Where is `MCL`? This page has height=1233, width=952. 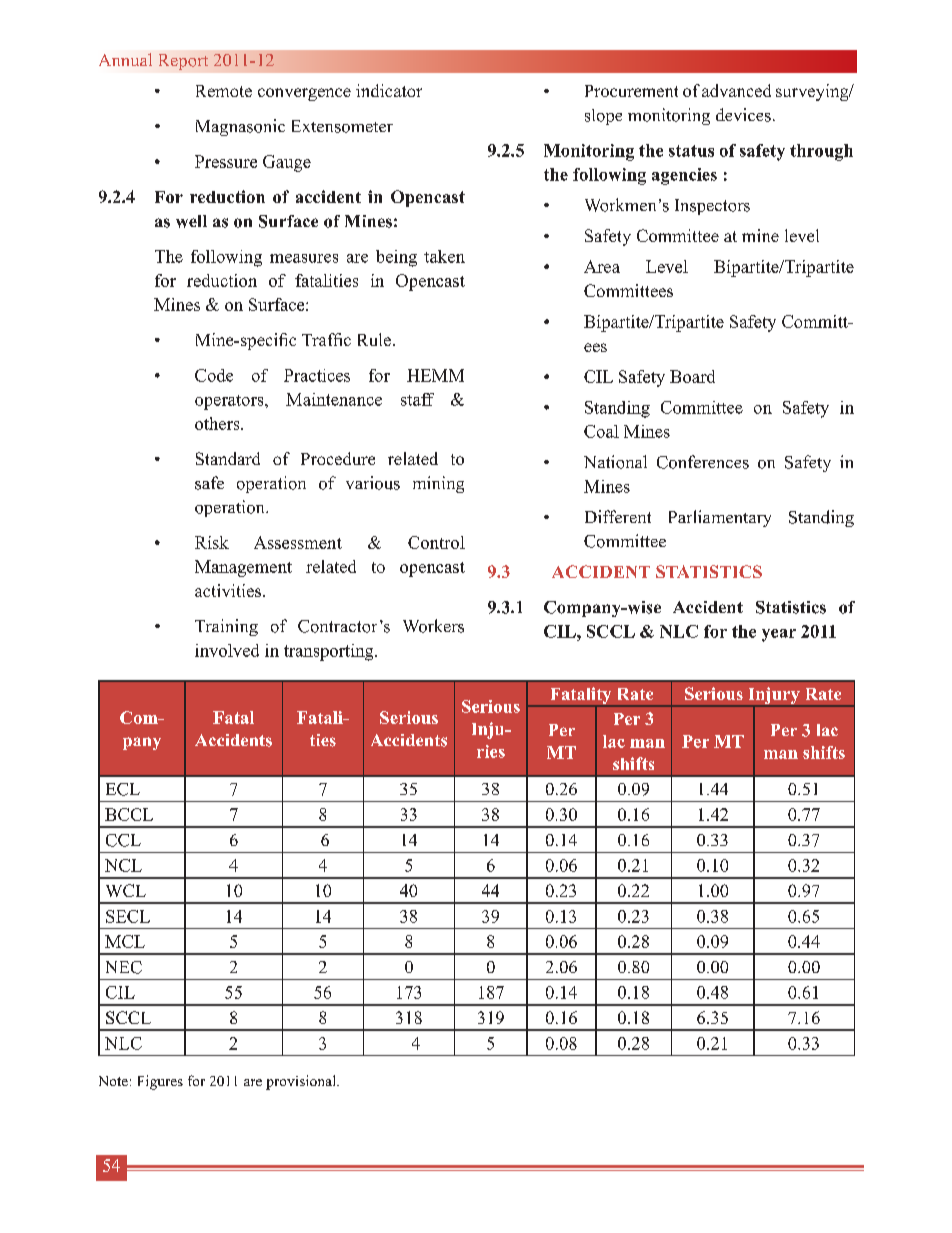 MCL is located at coordinates (125, 941).
